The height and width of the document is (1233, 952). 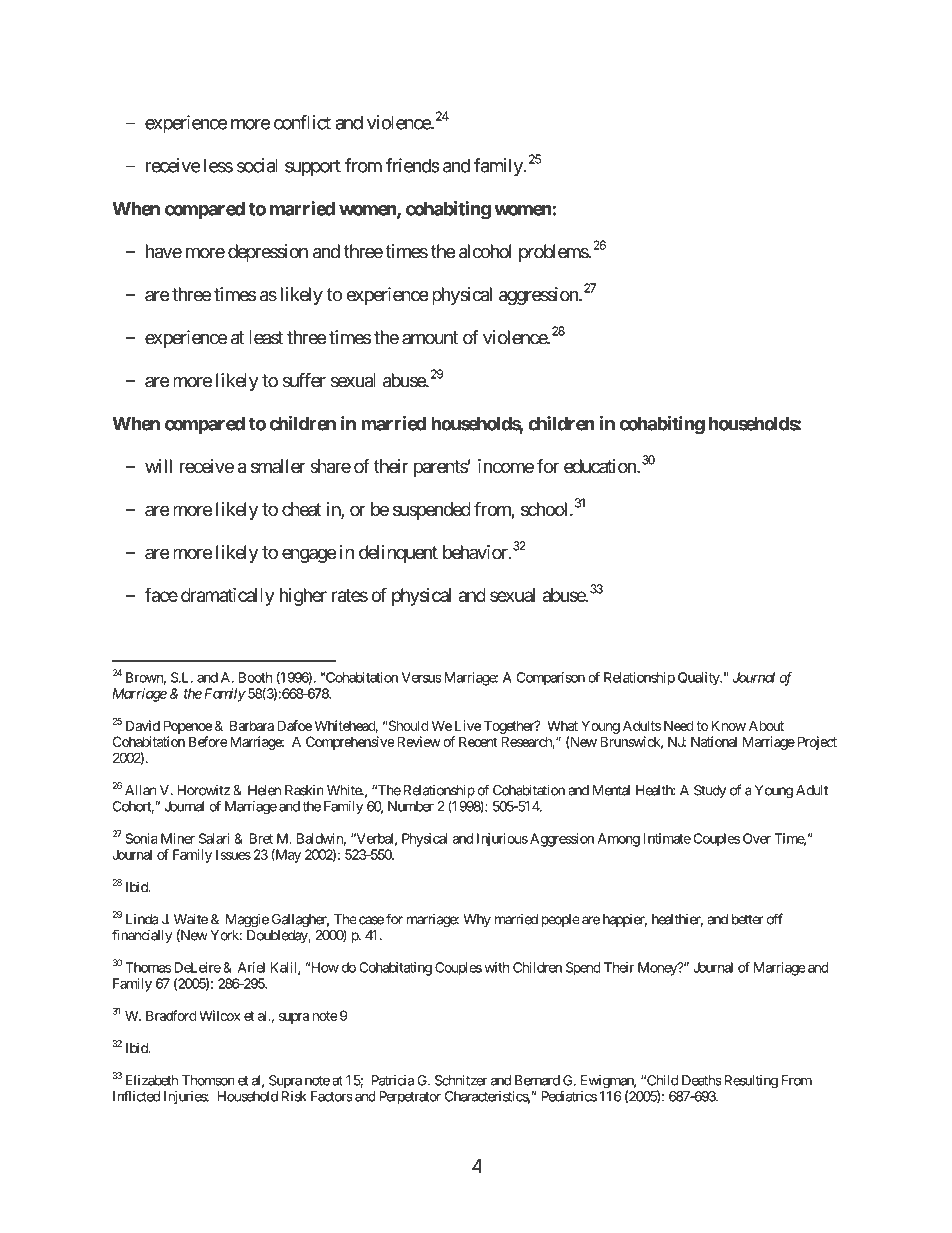 I want to click on Thomson, so click(x=208, y=1080).
